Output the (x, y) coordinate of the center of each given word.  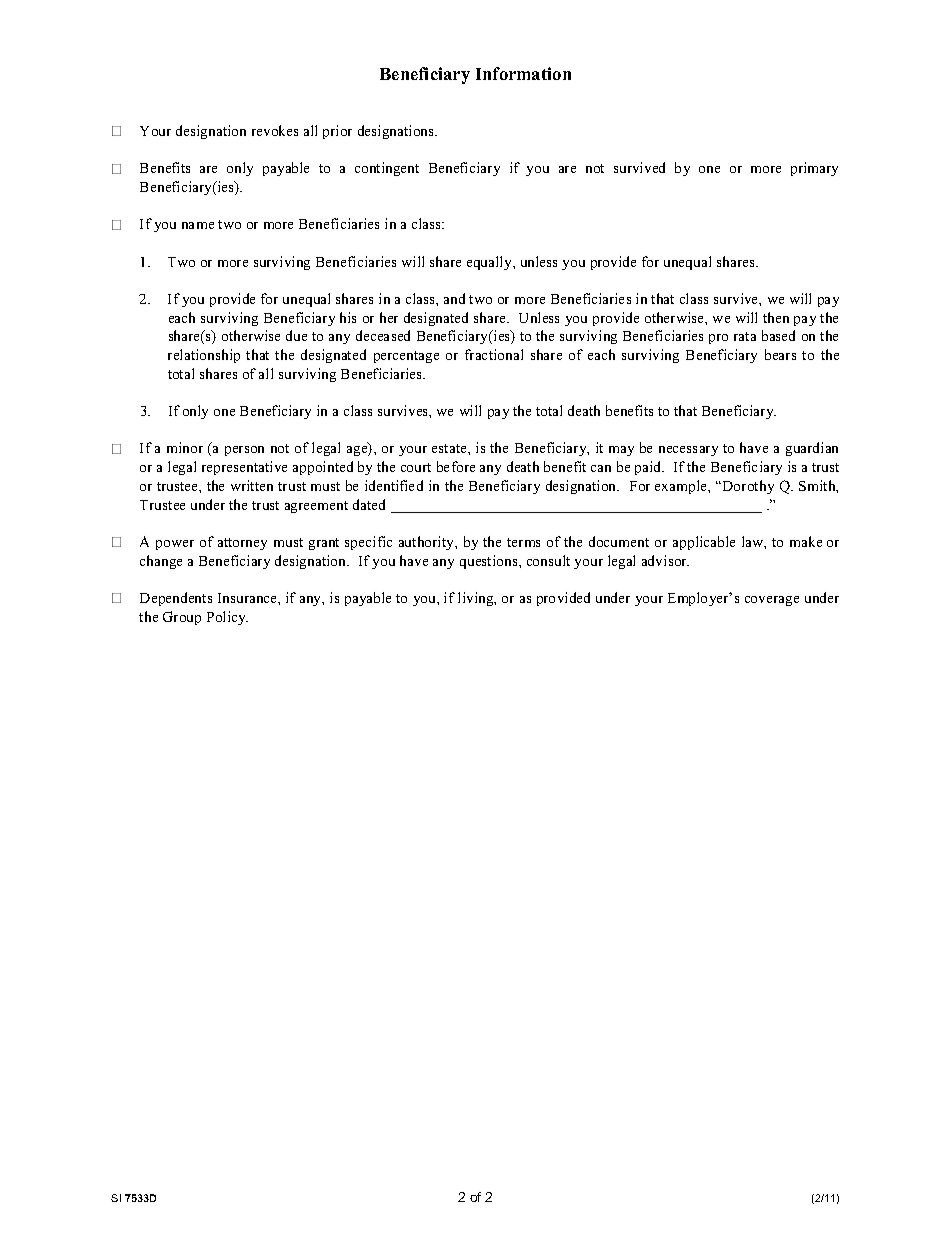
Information (523, 73)
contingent (387, 169)
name (198, 225)
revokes (275, 130)
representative (244, 468)
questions (490, 562)
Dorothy (748, 487)
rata (745, 336)
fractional (494, 354)
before (456, 466)
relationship (204, 356)
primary (814, 169)
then (776, 317)
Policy (227, 618)
